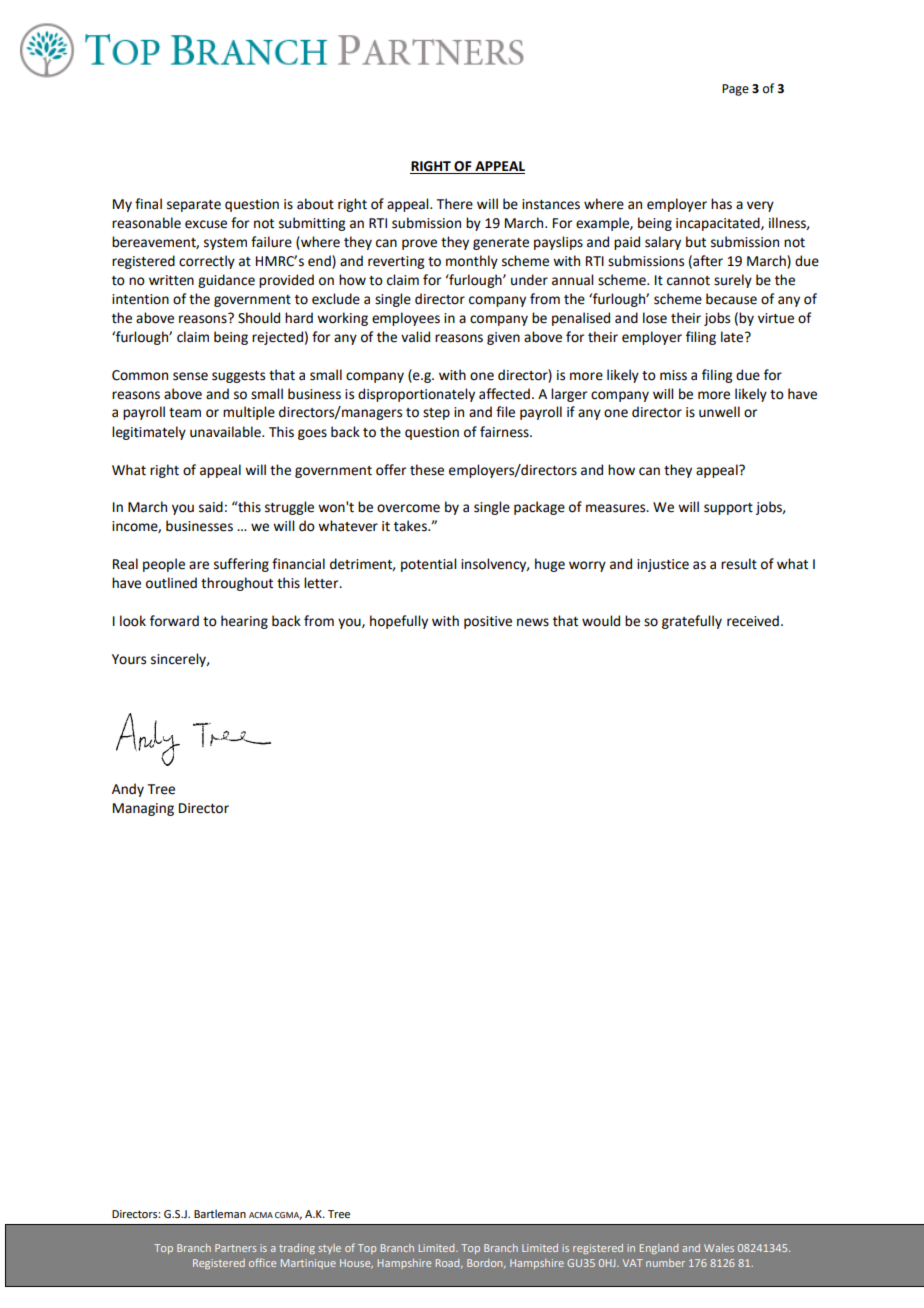  I want to click on valid, so click(415, 337).
